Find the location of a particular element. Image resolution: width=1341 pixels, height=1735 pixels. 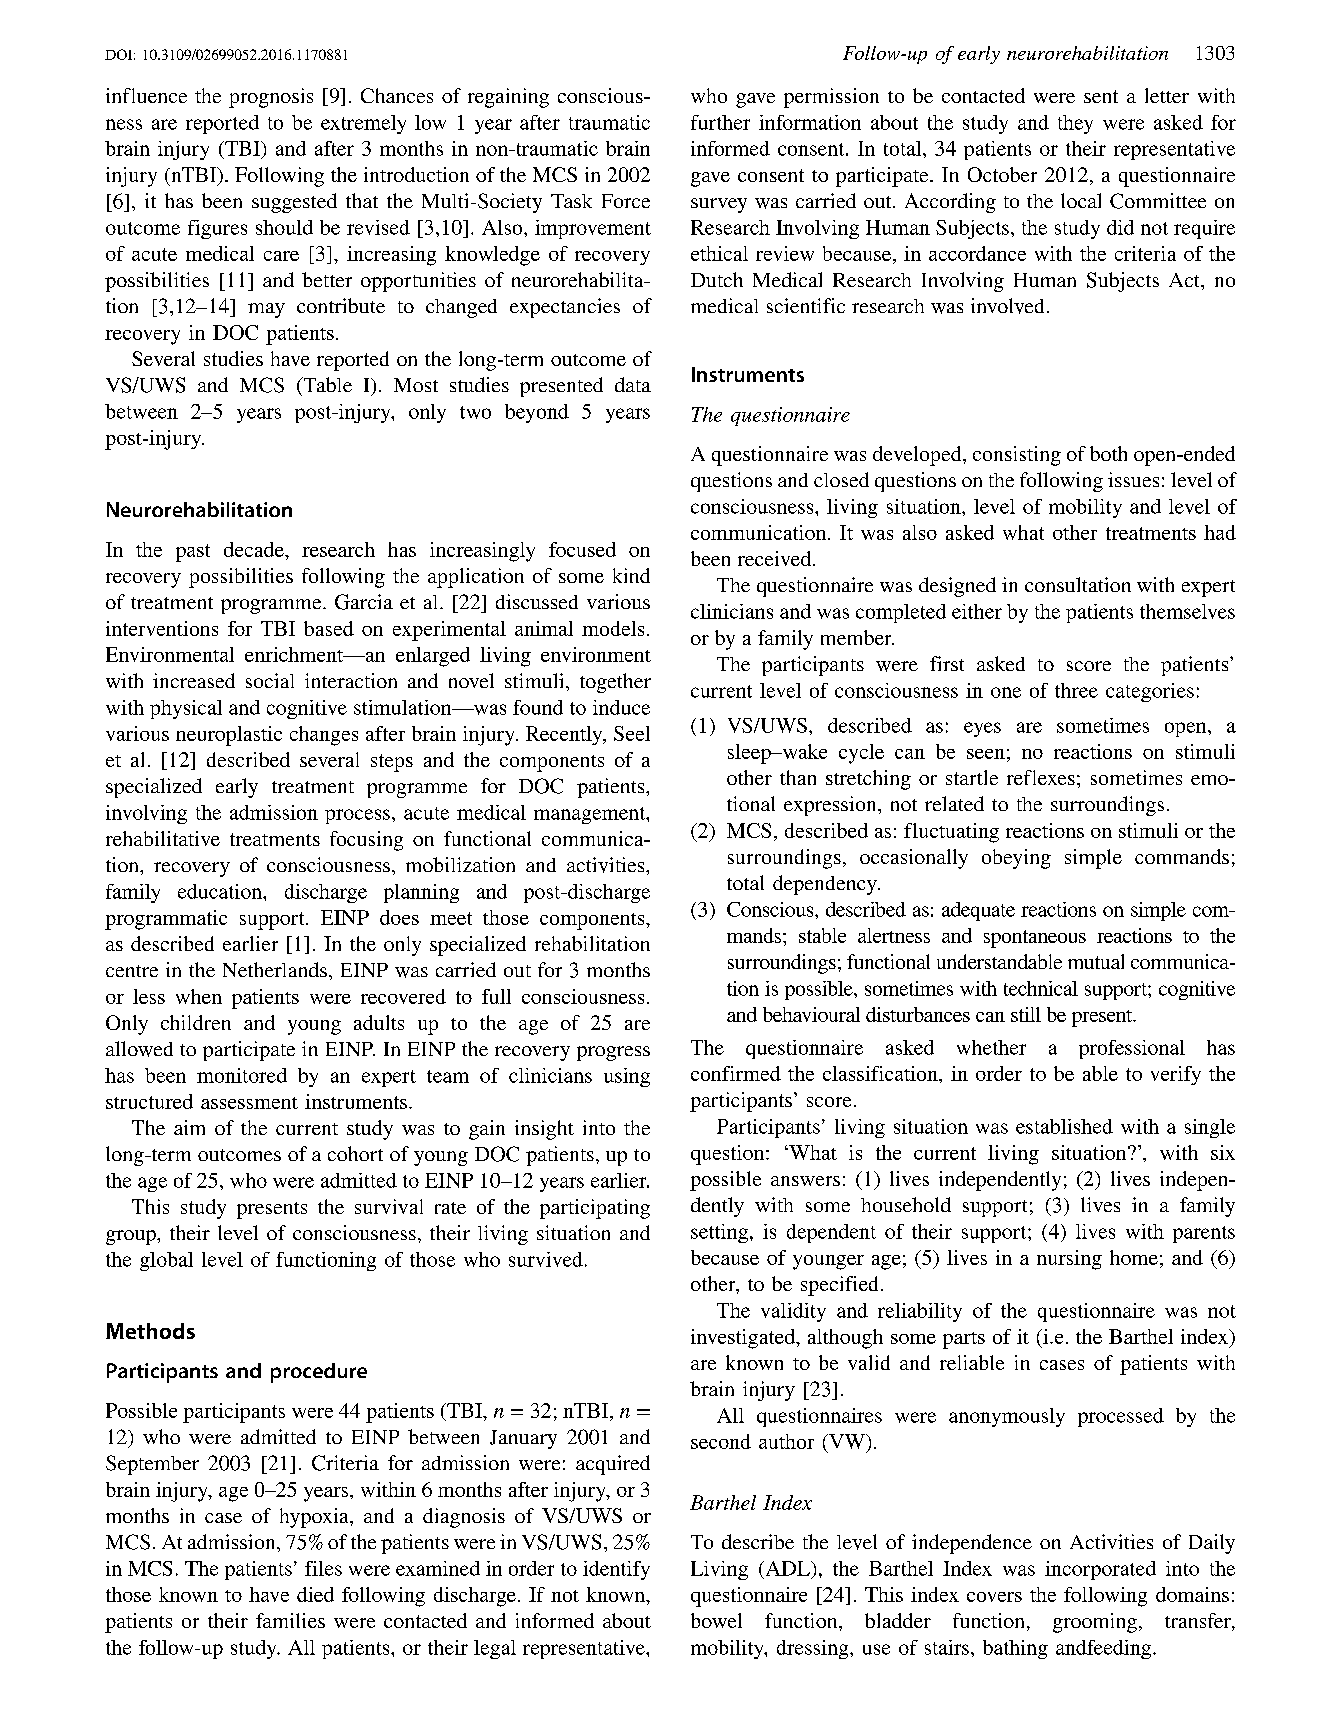

models is located at coordinates (613, 628).
